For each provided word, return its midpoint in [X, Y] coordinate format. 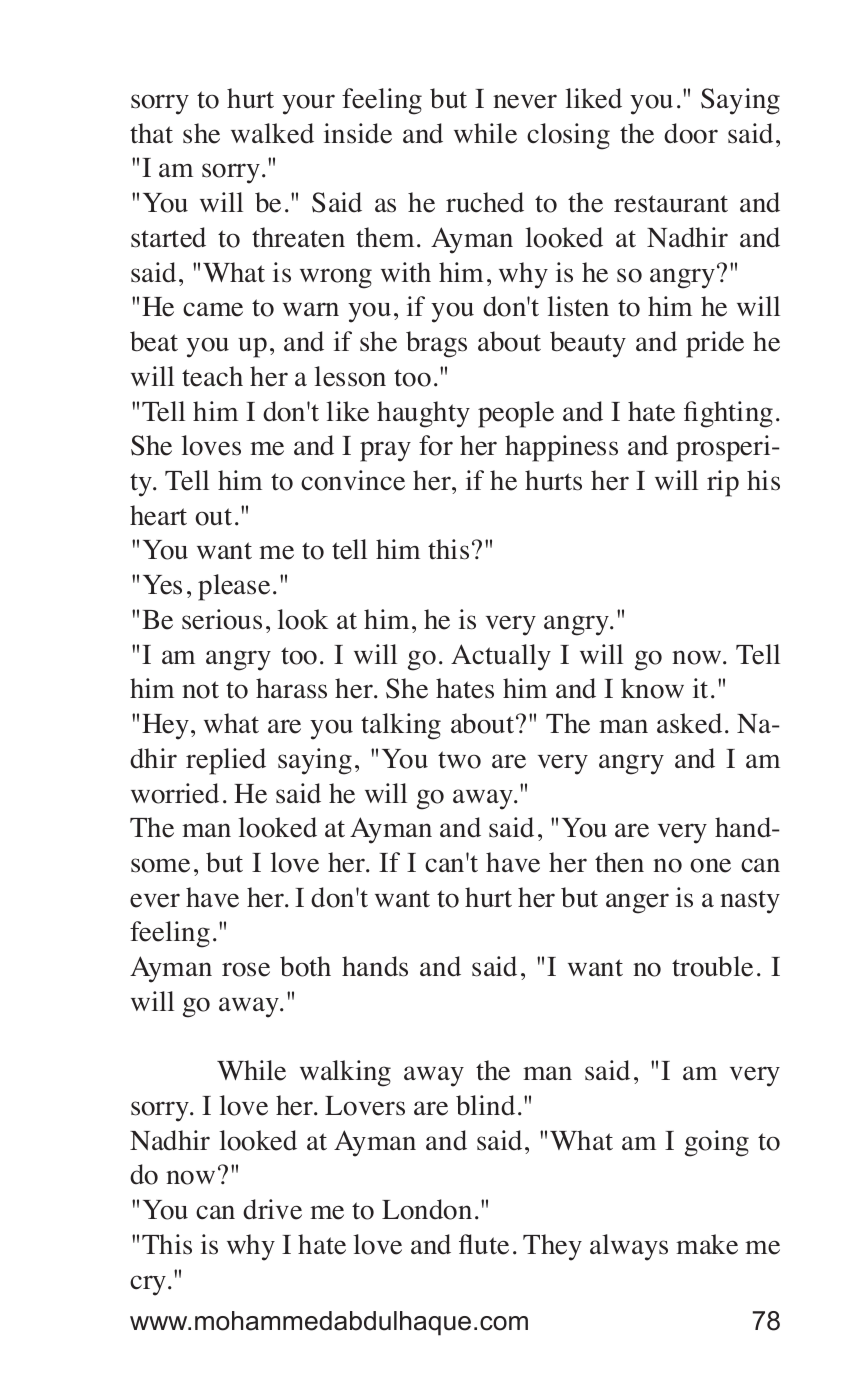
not [200, 690]
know [652, 688]
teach [212, 376]
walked [272, 133]
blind [485, 1105]
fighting [728, 414]
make [707, 1244]
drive [272, 1209]
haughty [423, 414]
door [691, 133]
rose [246, 969]
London [427, 1209]
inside [358, 133]
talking [401, 726]
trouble [712, 966]
